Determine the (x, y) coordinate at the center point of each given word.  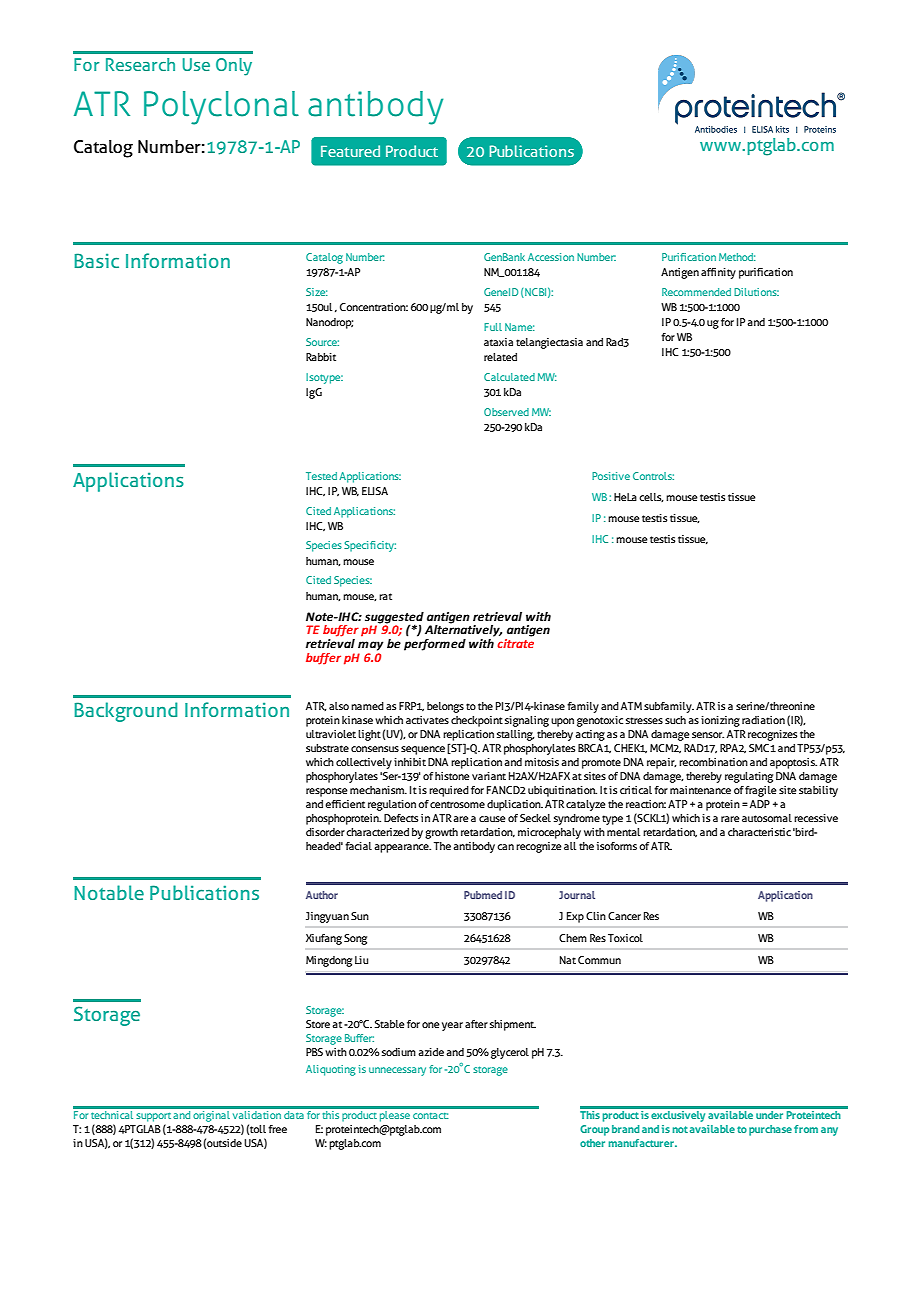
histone (452, 776)
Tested (321, 476)
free (277, 1129)
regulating (749, 777)
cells (651, 497)
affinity (718, 273)
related (500, 357)
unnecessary (397, 1071)
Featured (350, 151)
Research (140, 64)
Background (126, 712)
